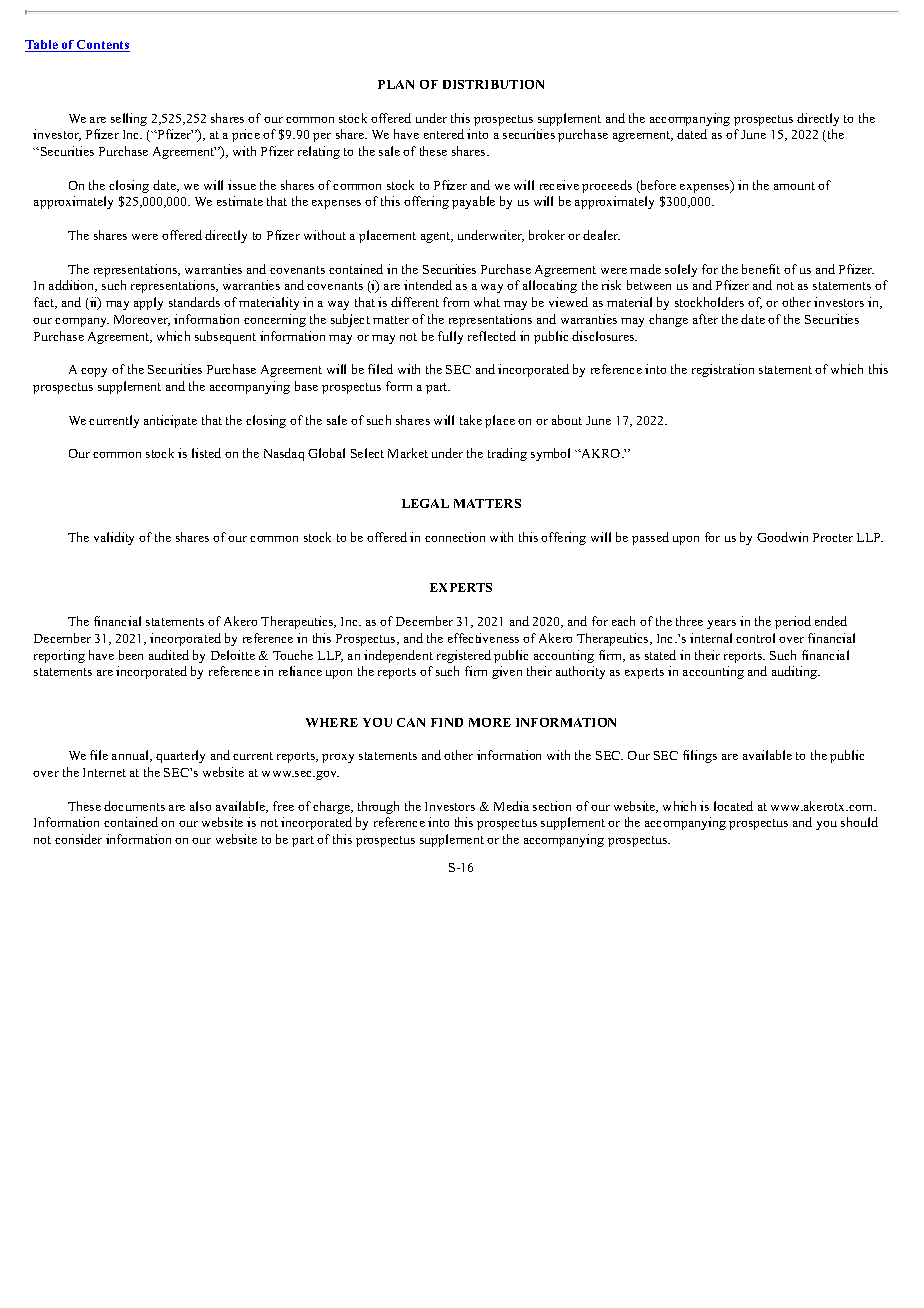 This screenshot has width=924, height=1308. Describe the element at coordinates (134, 806) in the screenshot. I see `documents` at that location.
